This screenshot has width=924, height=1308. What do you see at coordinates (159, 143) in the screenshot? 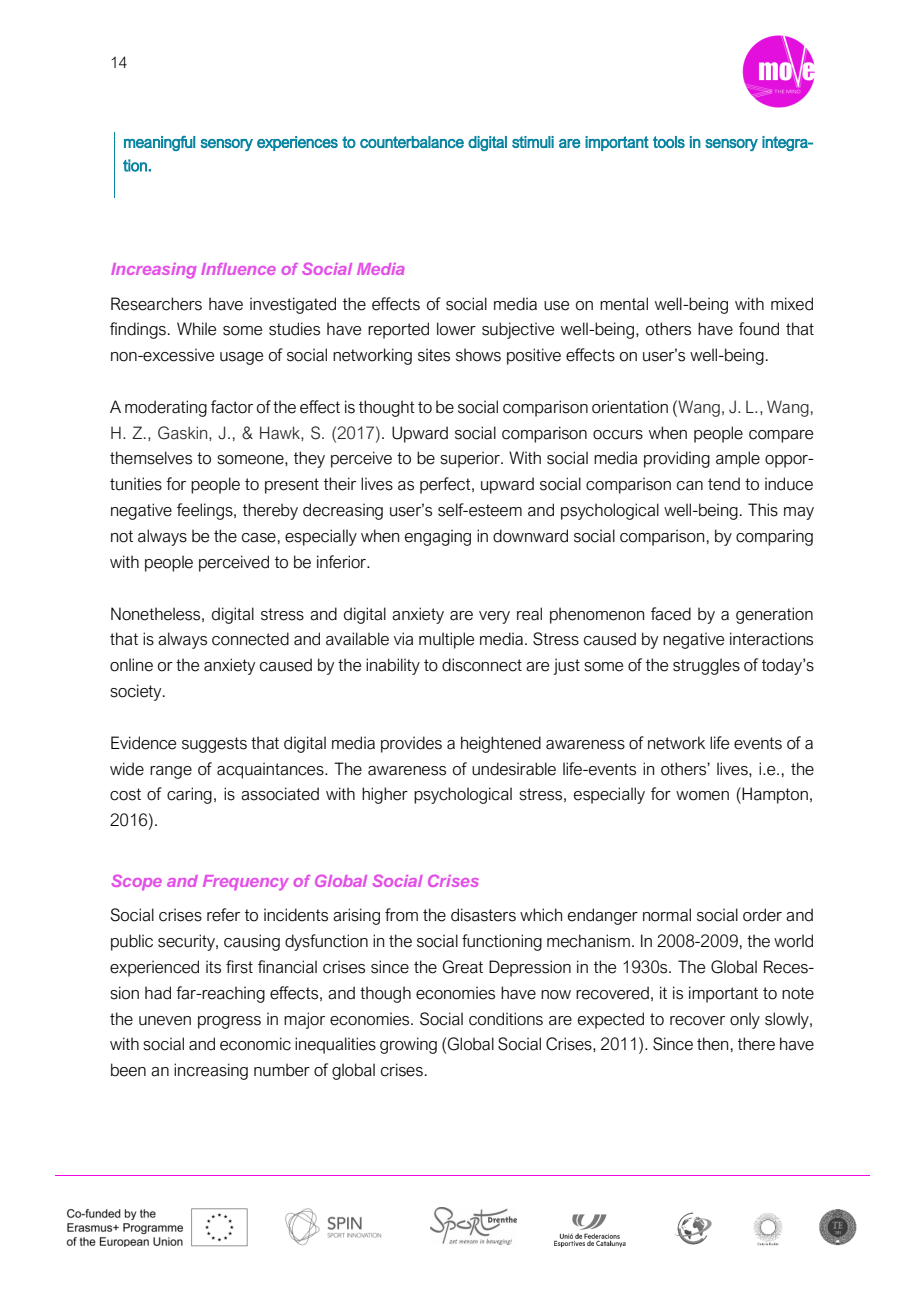
I see `meaningful` at bounding box center [159, 143].
